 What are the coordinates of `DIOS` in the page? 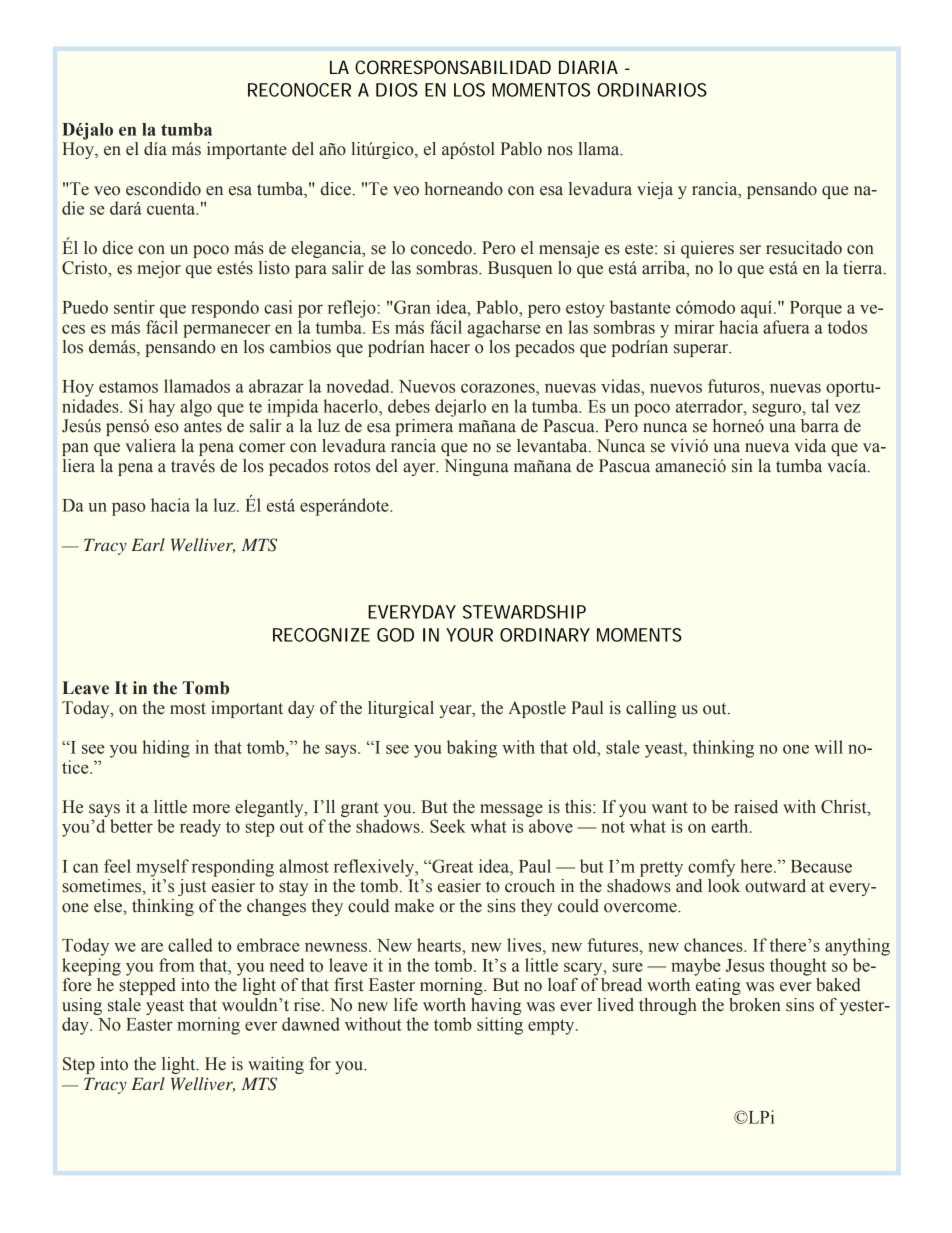 It's located at (397, 90).
